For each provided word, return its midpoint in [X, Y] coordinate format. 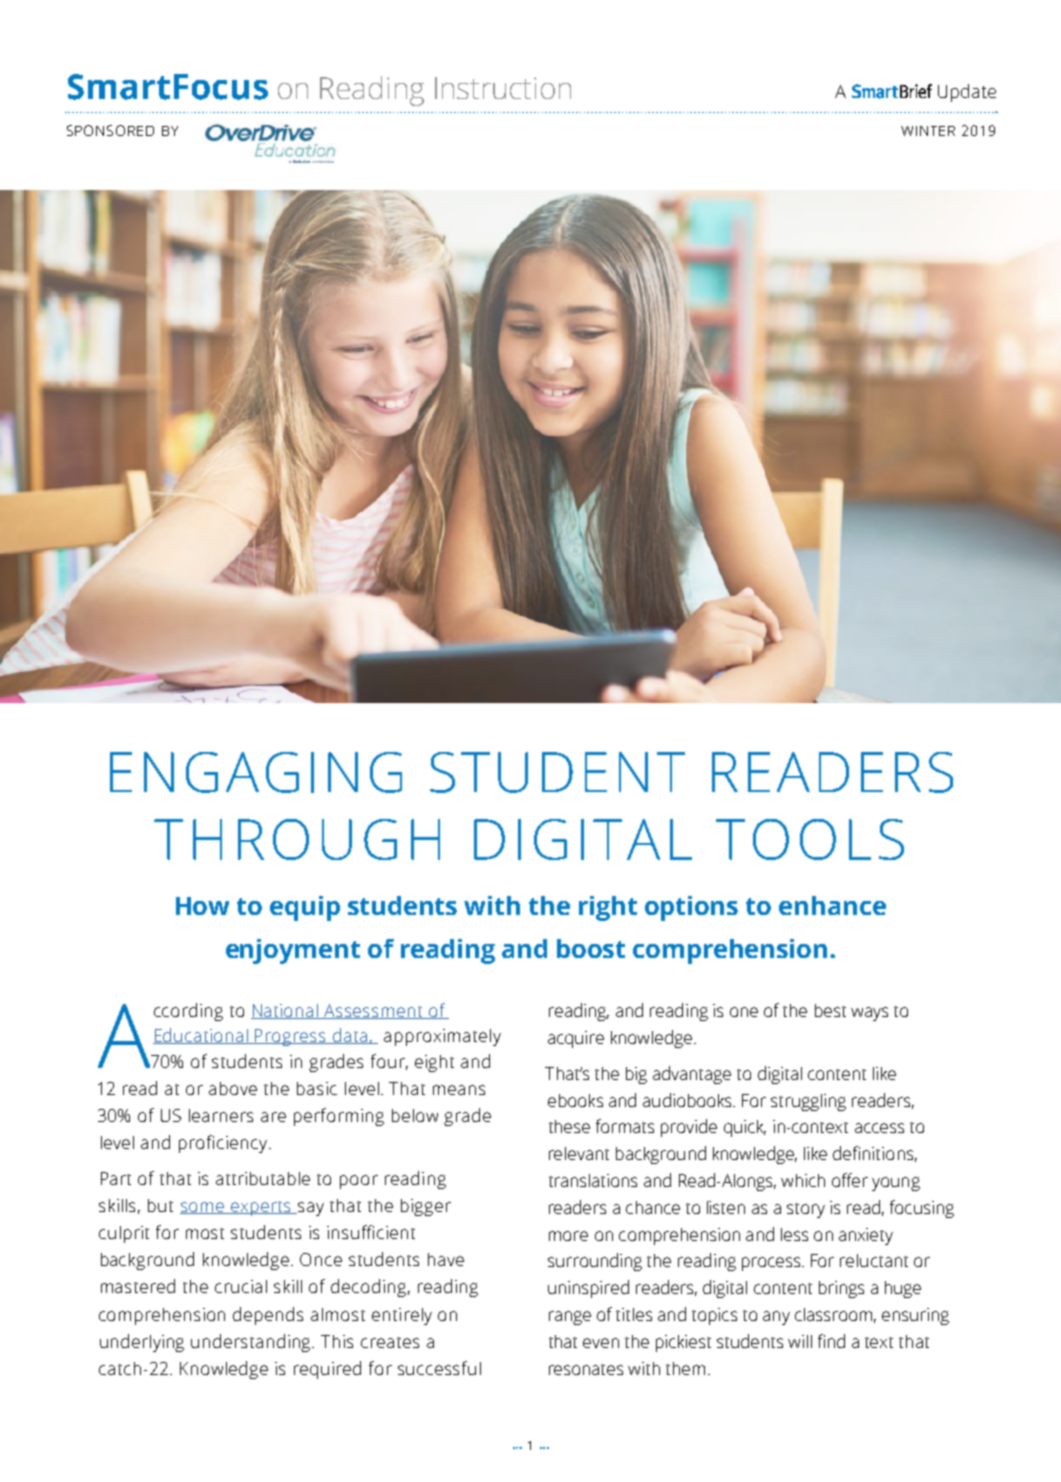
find [831, 1341]
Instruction [503, 88]
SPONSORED [110, 130]
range [570, 1318]
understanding [252, 1343]
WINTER [928, 131]
